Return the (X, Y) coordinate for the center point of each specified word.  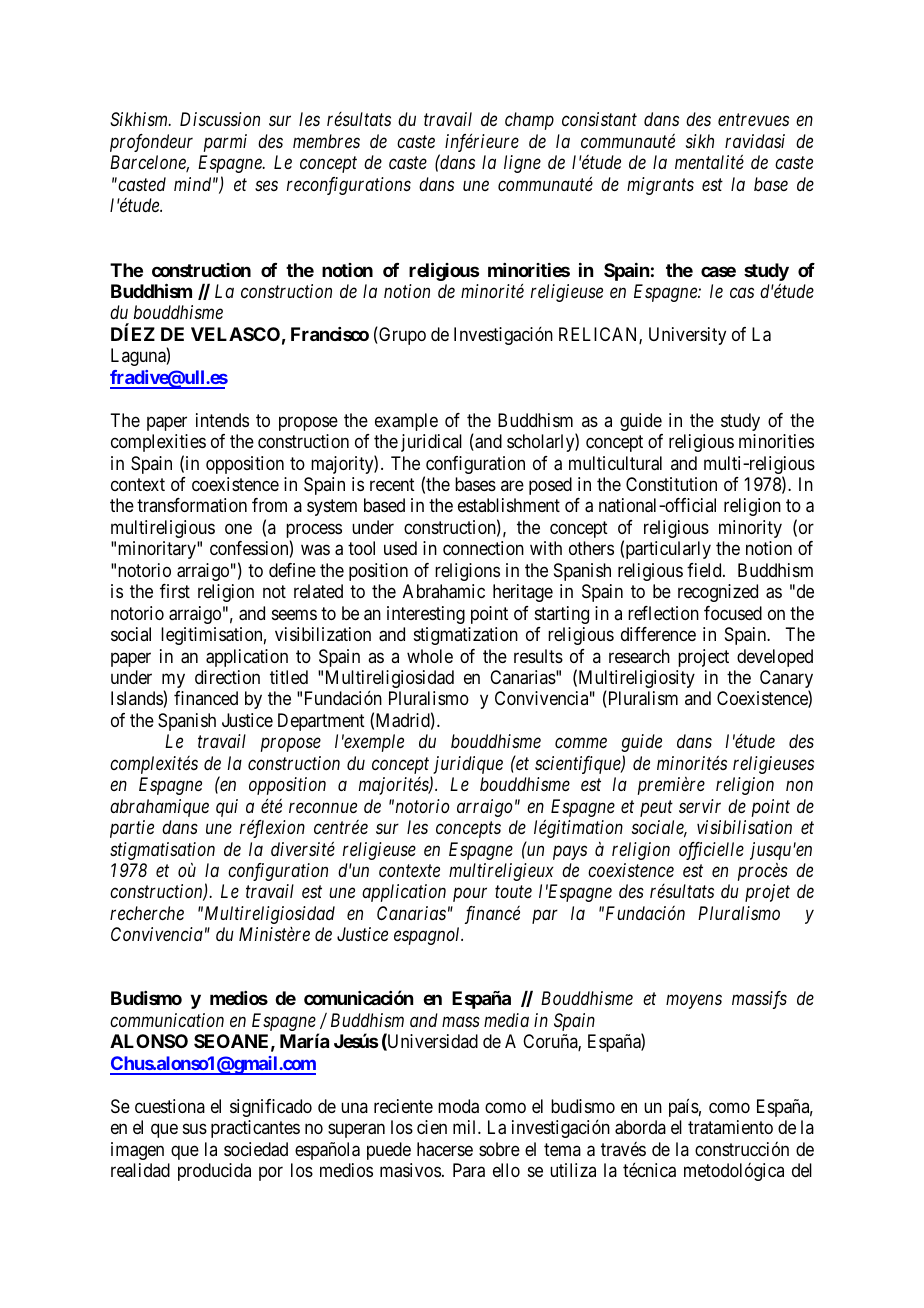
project (703, 658)
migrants (660, 186)
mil (466, 1127)
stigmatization (466, 636)
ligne (522, 164)
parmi (225, 143)
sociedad (256, 1149)
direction (227, 677)
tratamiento (730, 1127)
